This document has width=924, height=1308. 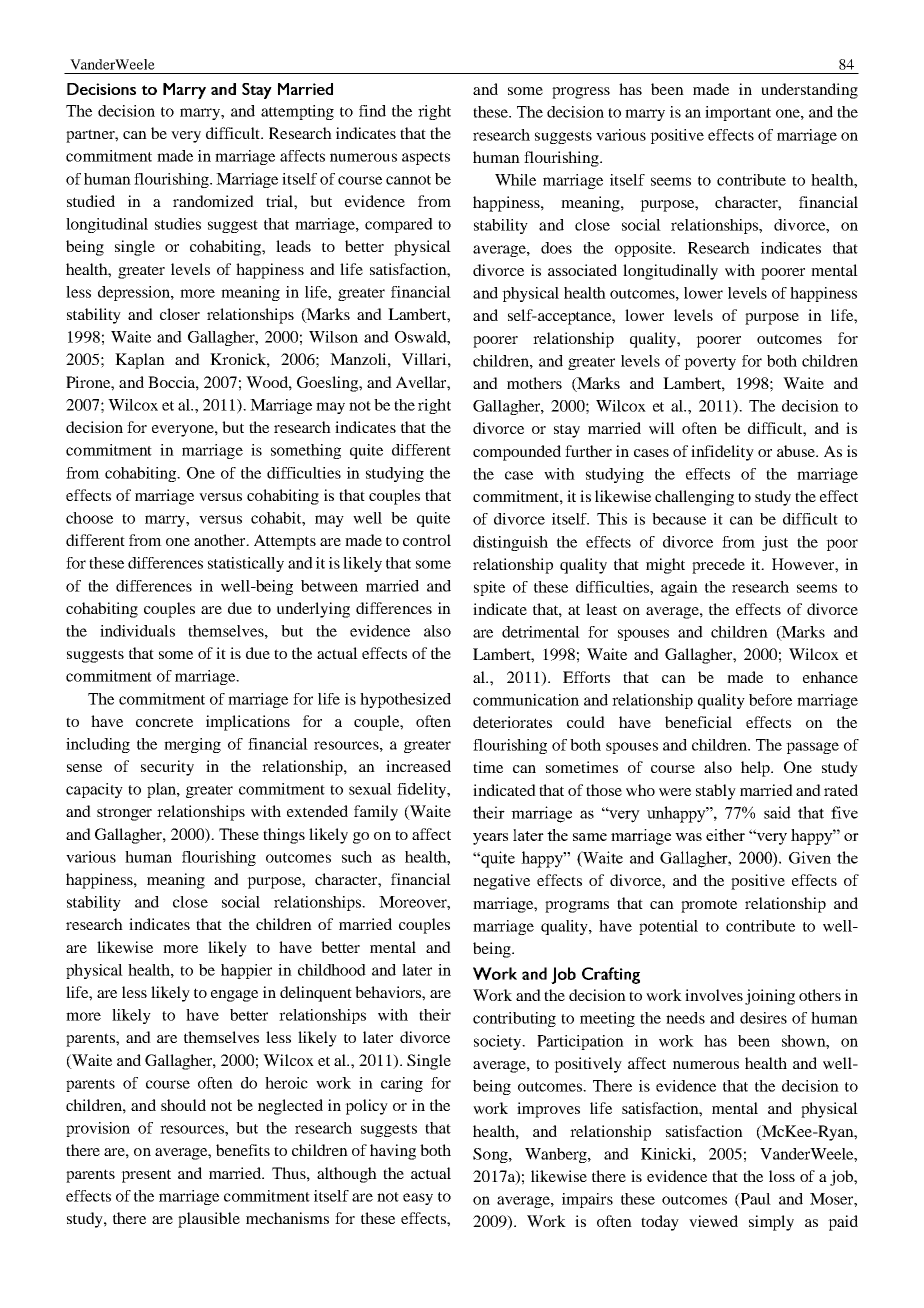 I want to click on abuse, so click(x=797, y=451).
